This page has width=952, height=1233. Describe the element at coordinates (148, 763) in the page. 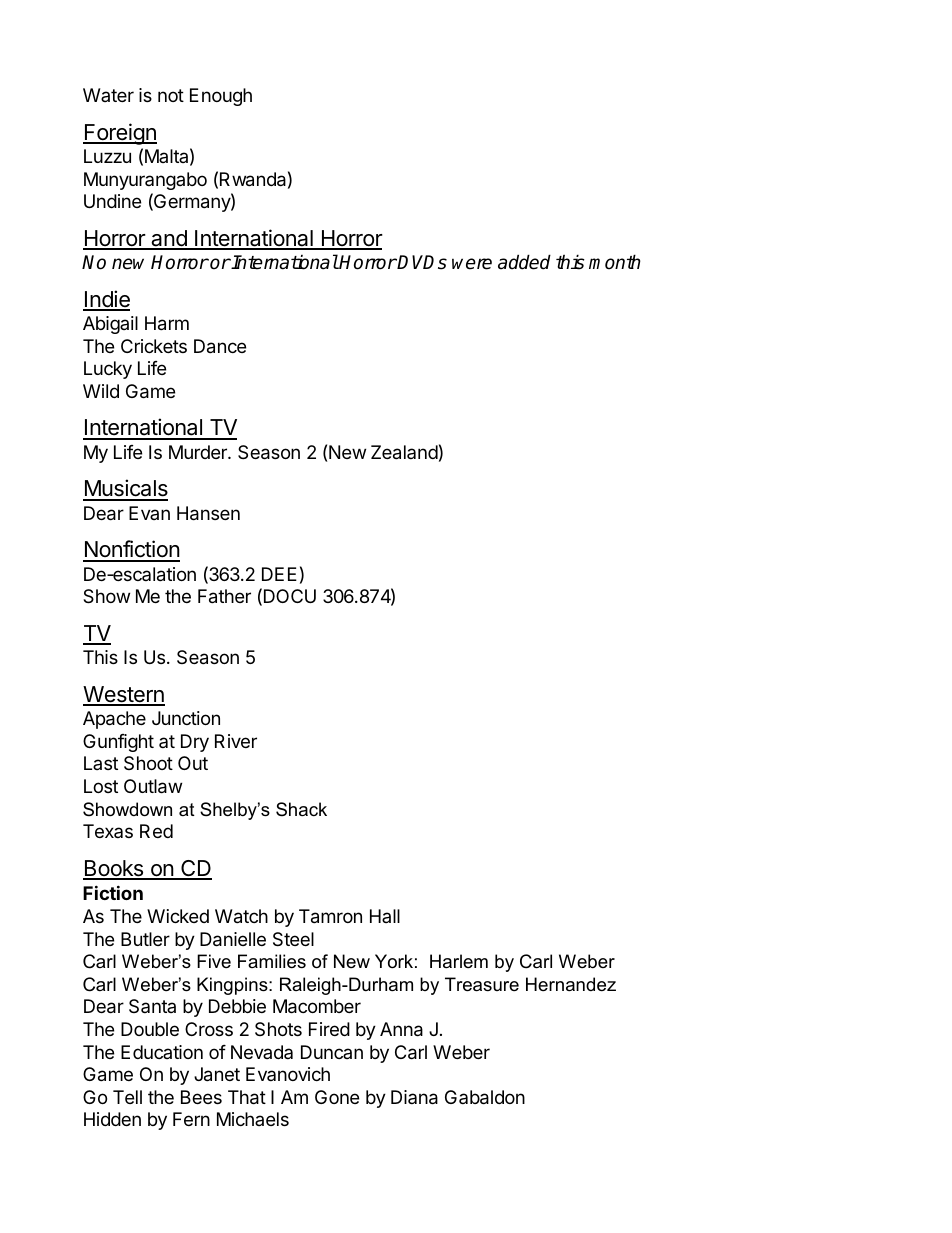

I see `Shoot` at that location.
